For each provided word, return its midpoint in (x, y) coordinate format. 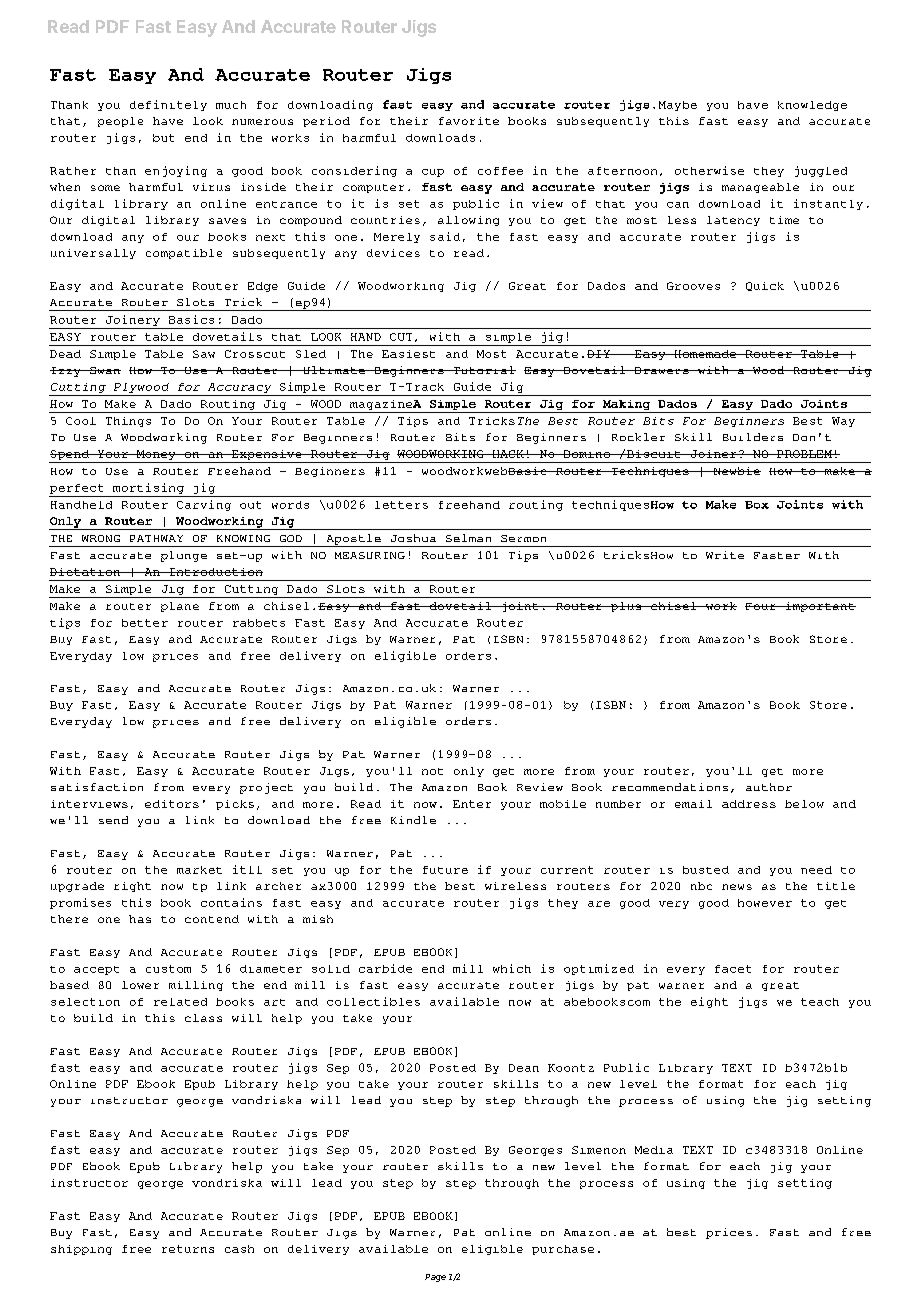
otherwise (709, 170)
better (145, 623)
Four (761, 606)
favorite (469, 121)
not (432, 771)
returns (188, 1249)
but (163, 138)
